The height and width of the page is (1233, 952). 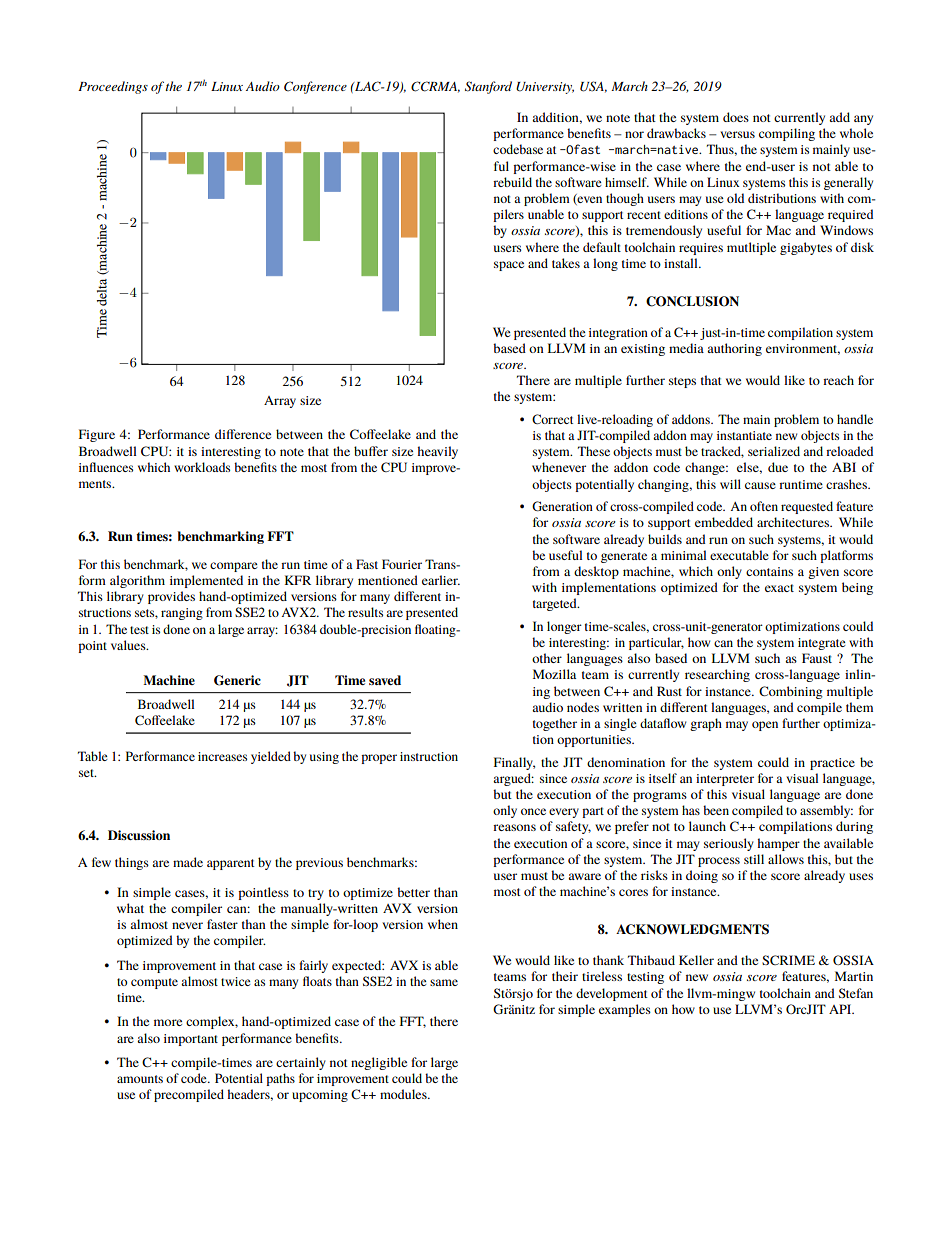 What do you see at coordinates (243, 434) in the page?
I see `difference` at bounding box center [243, 434].
